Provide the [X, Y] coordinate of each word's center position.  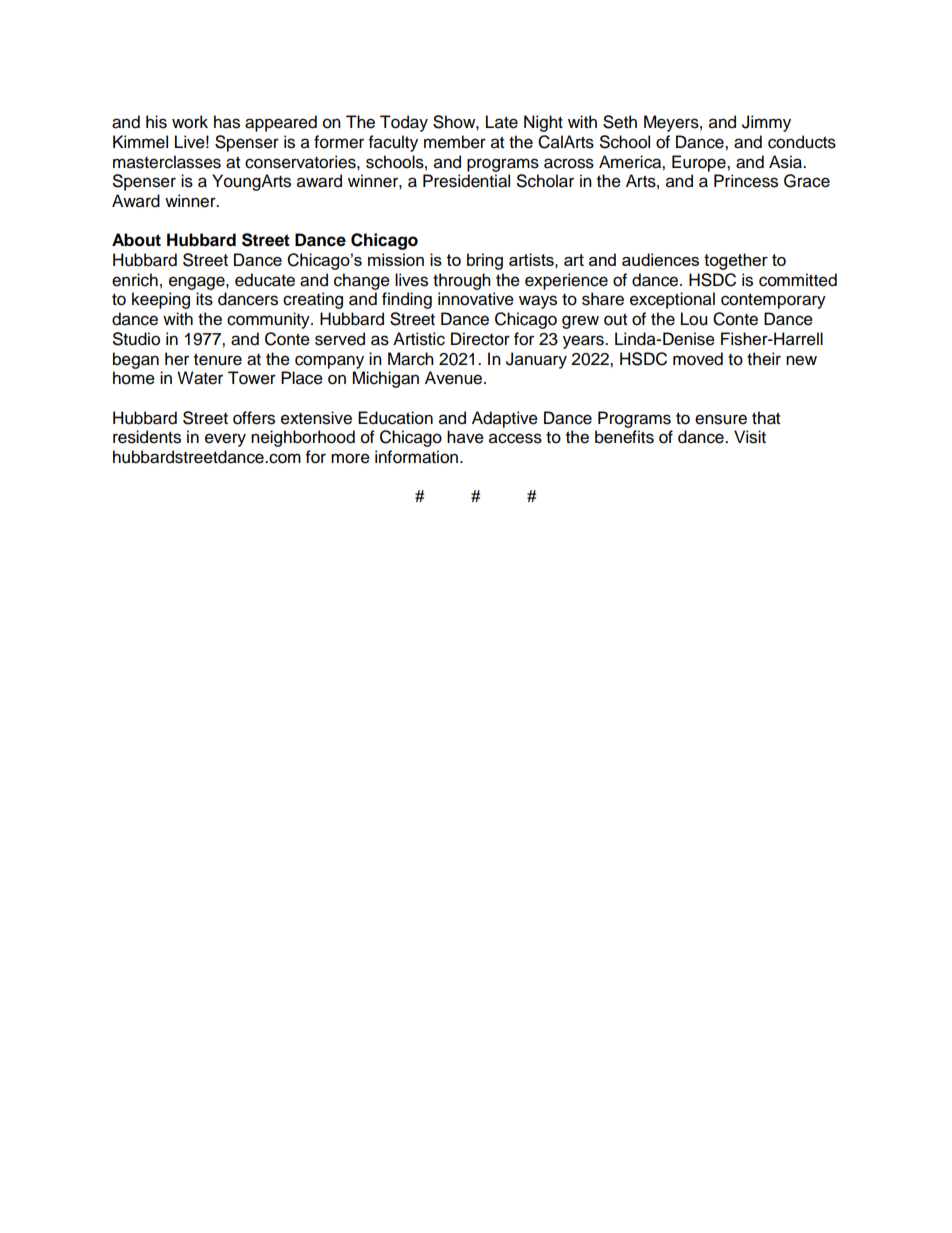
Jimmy [766, 123]
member [455, 142]
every [225, 440]
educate [265, 280]
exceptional [672, 300]
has [227, 122]
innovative [476, 299]
